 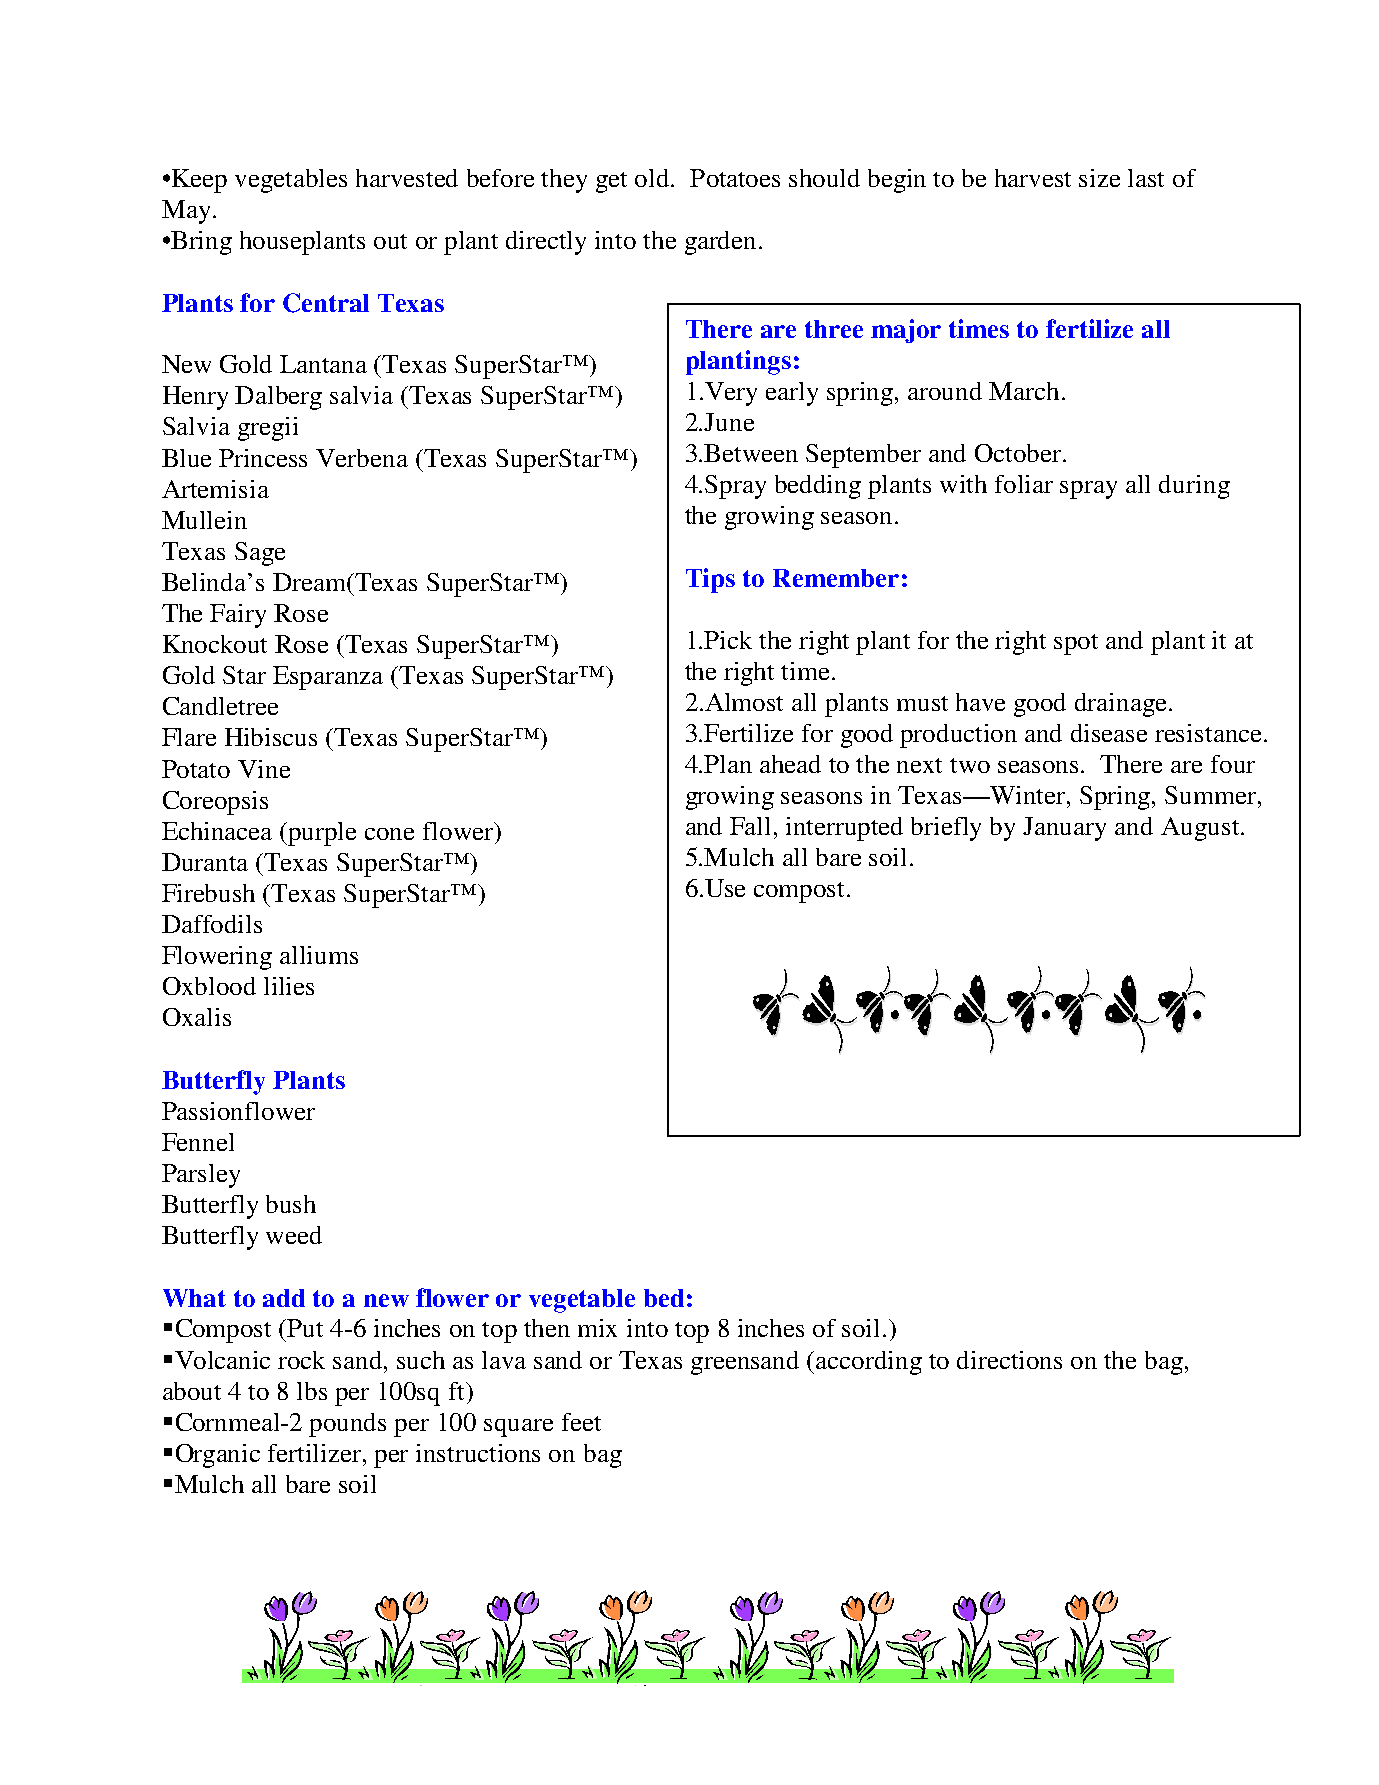 I want to click on feet, so click(x=581, y=1422).
